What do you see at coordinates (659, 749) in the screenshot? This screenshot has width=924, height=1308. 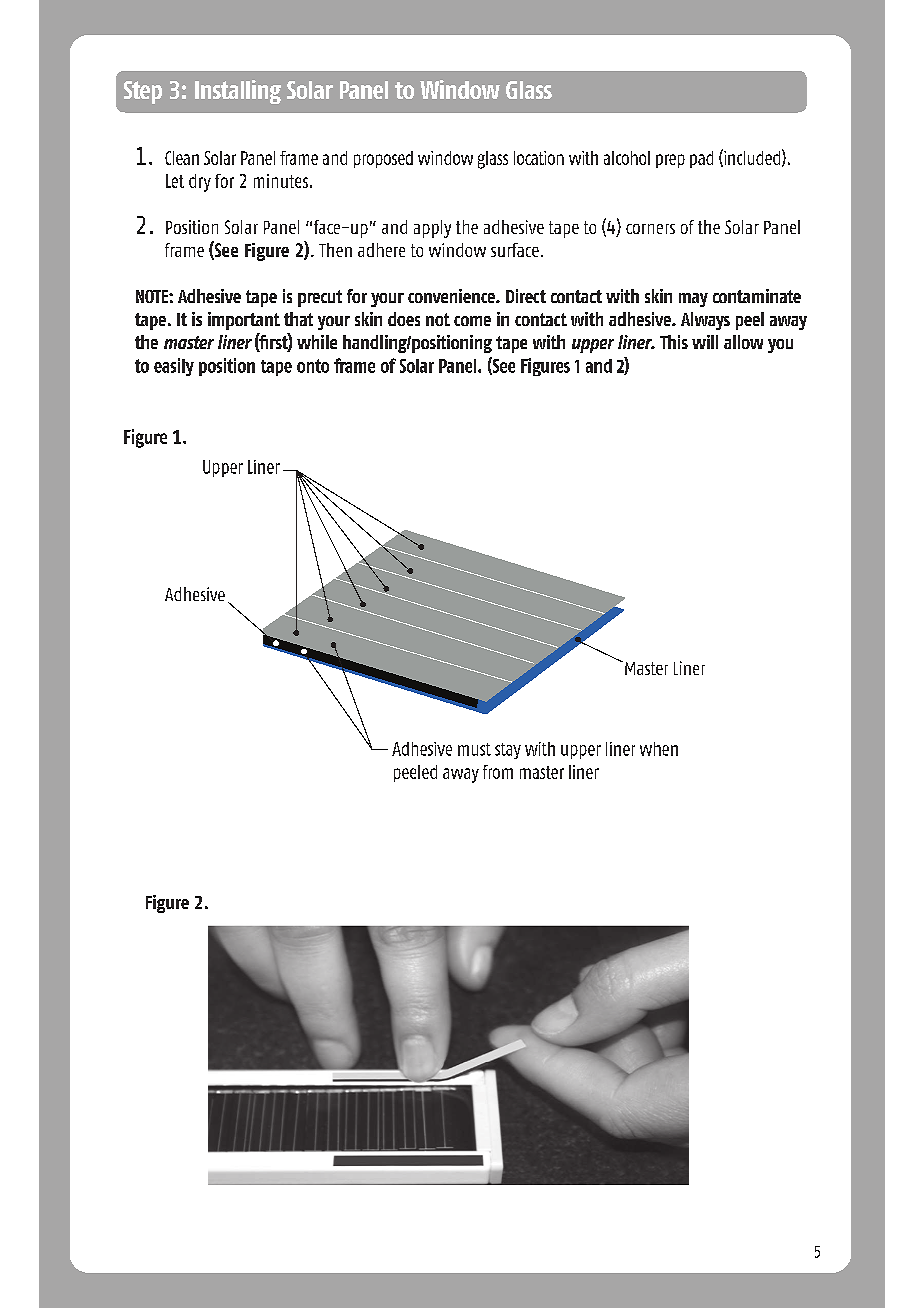 I see `when` at bounding box center [659, 749].
